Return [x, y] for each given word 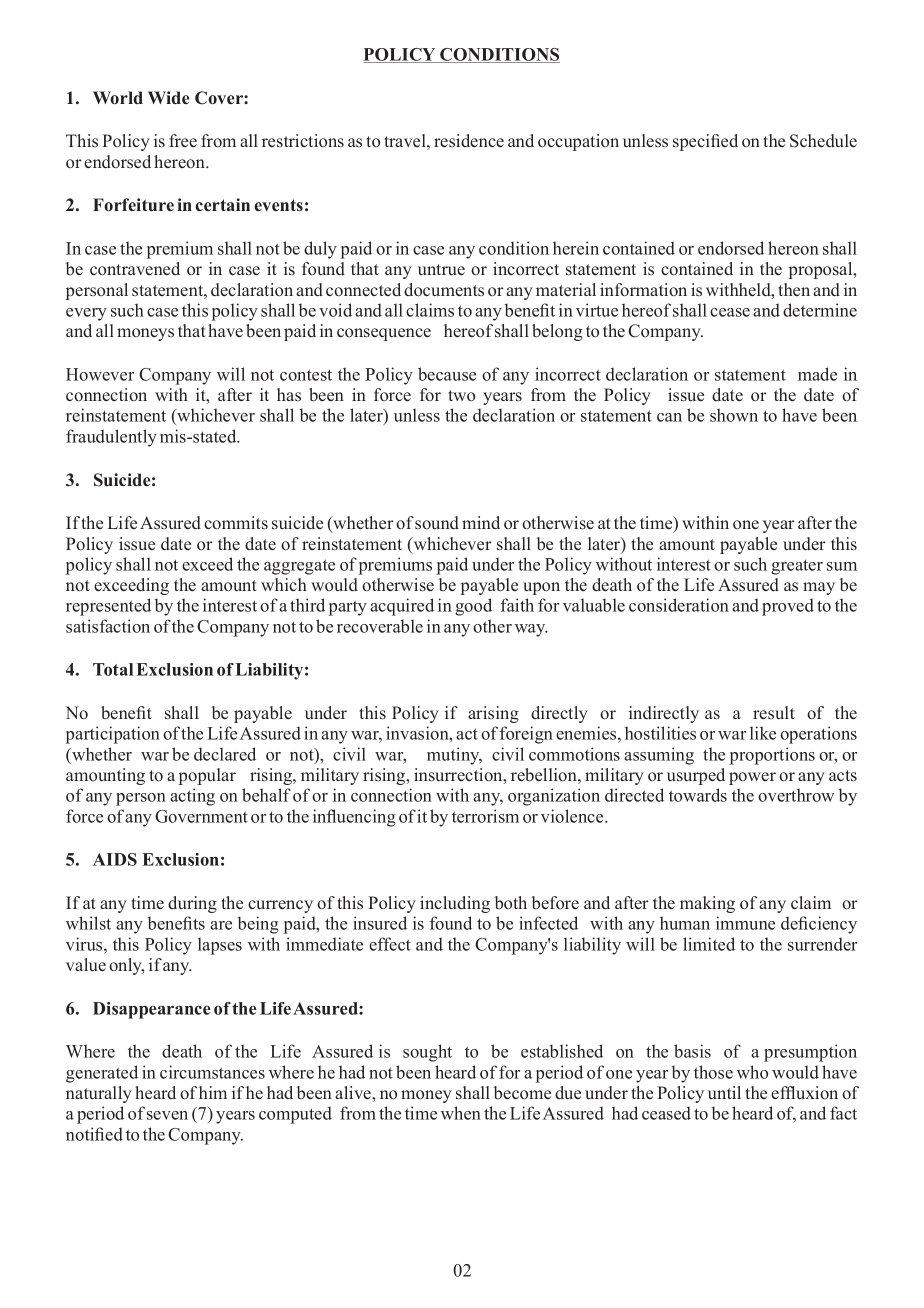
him [213, 1092]
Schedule [823, 141]
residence [469, 140]
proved [788, 607]
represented [108, 607]
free [183, 140]
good [473, 607]
